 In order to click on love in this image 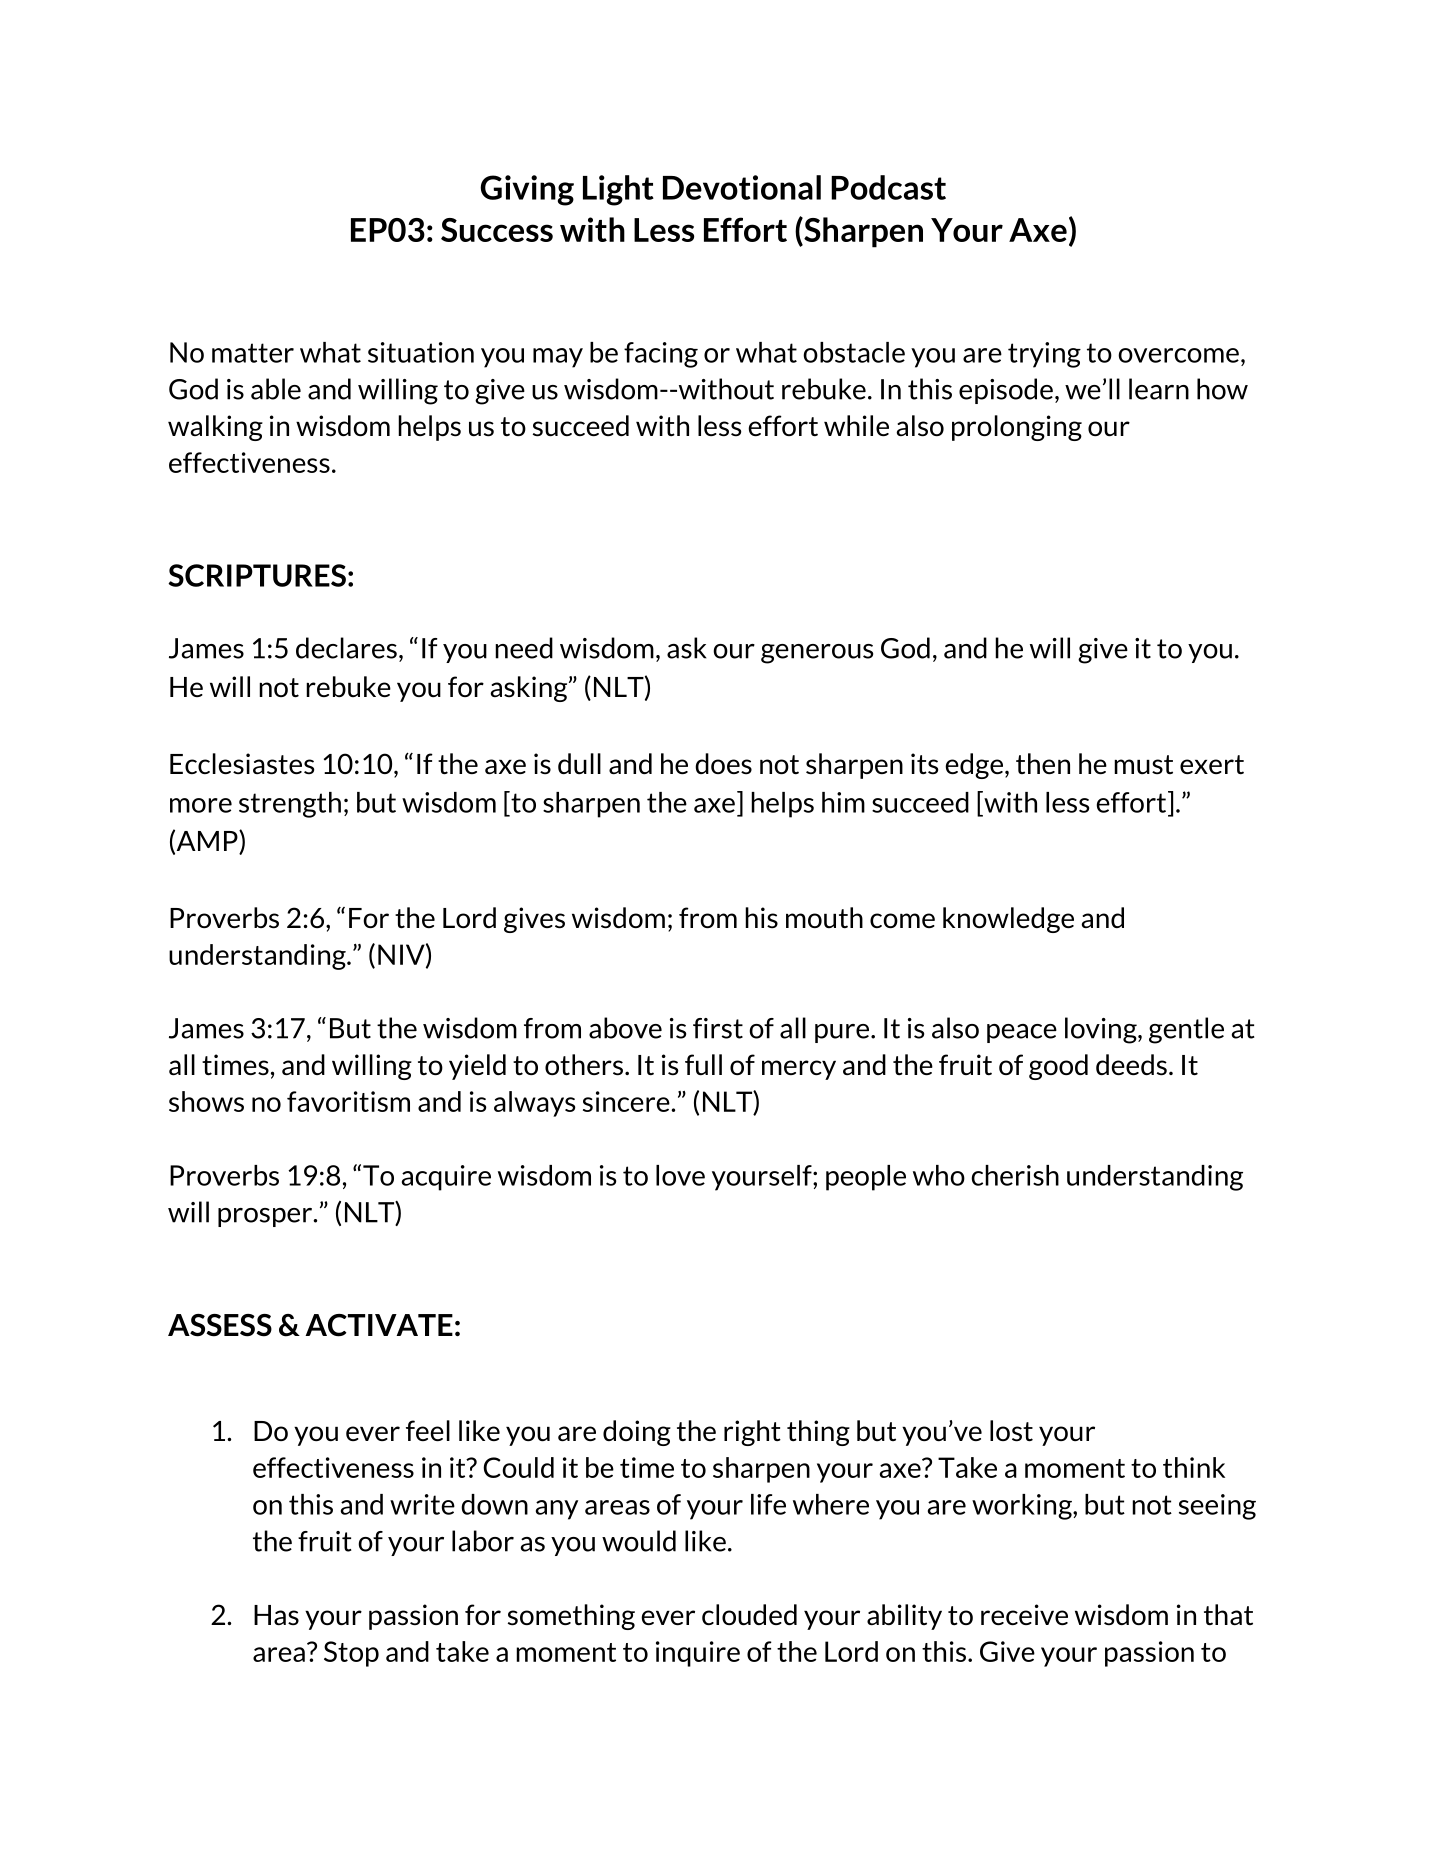, I will do `click(680, 1175)`.
